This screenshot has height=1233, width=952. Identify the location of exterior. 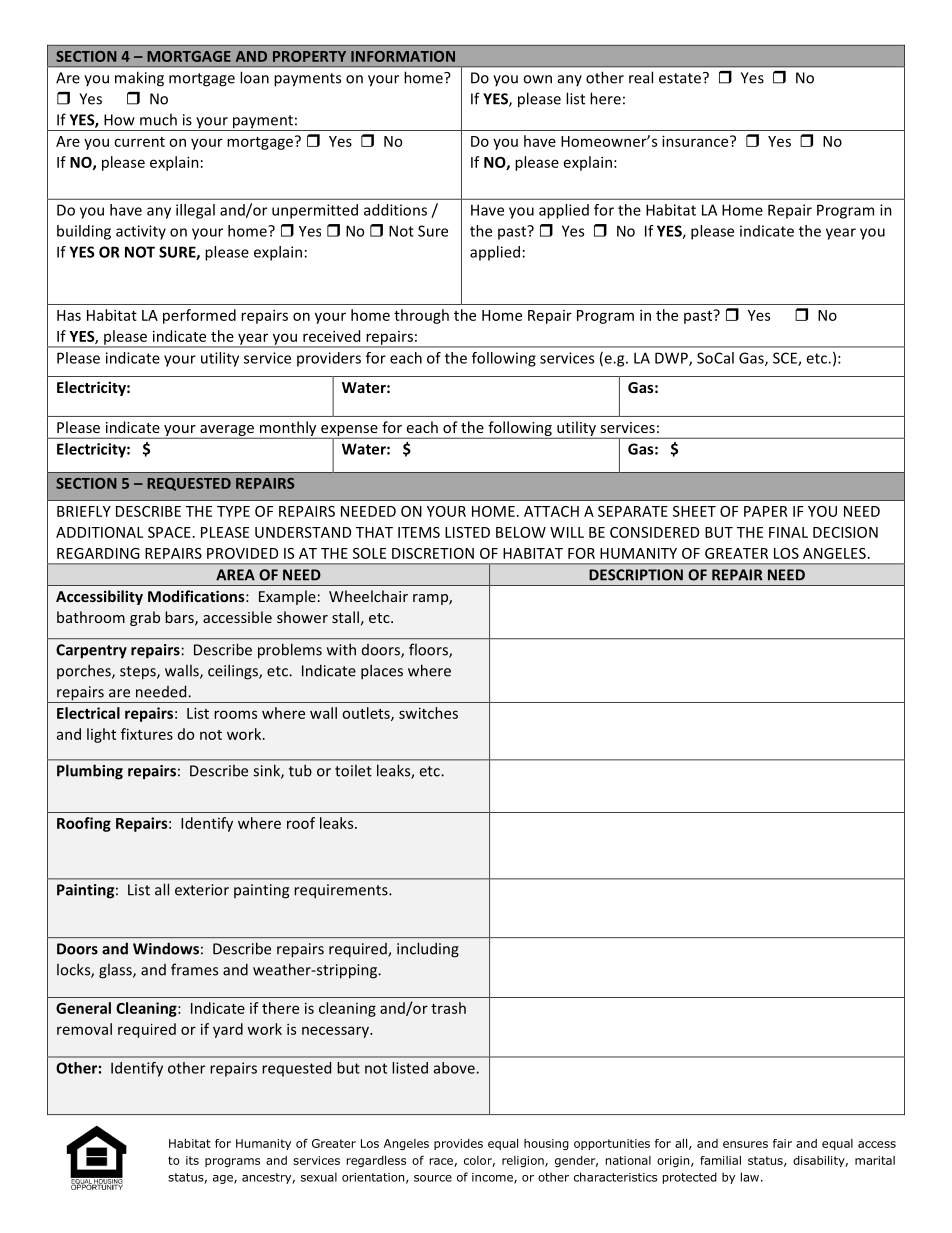
(202, 890).
